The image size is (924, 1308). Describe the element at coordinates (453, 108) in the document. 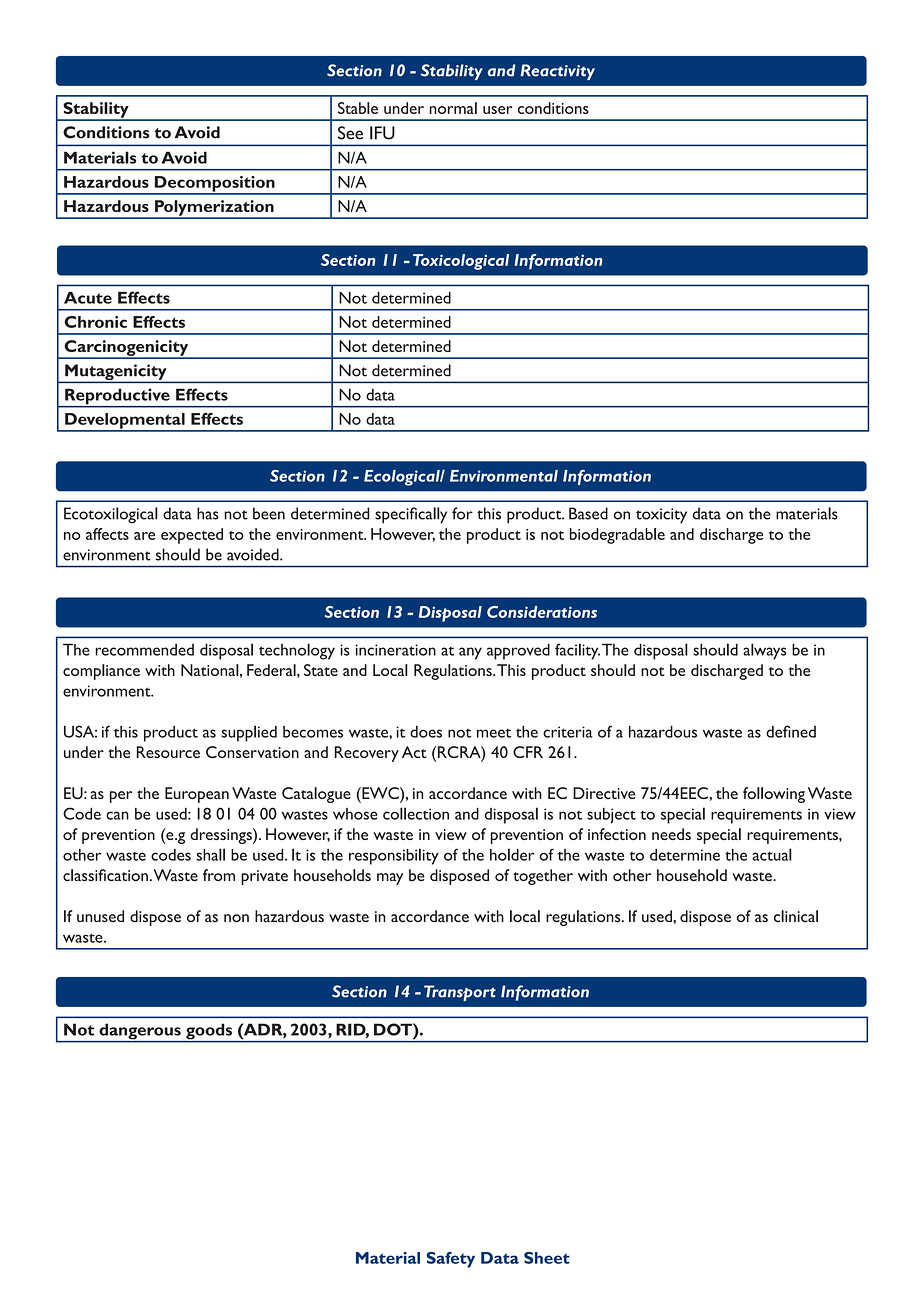

I see `normal` at that location.
